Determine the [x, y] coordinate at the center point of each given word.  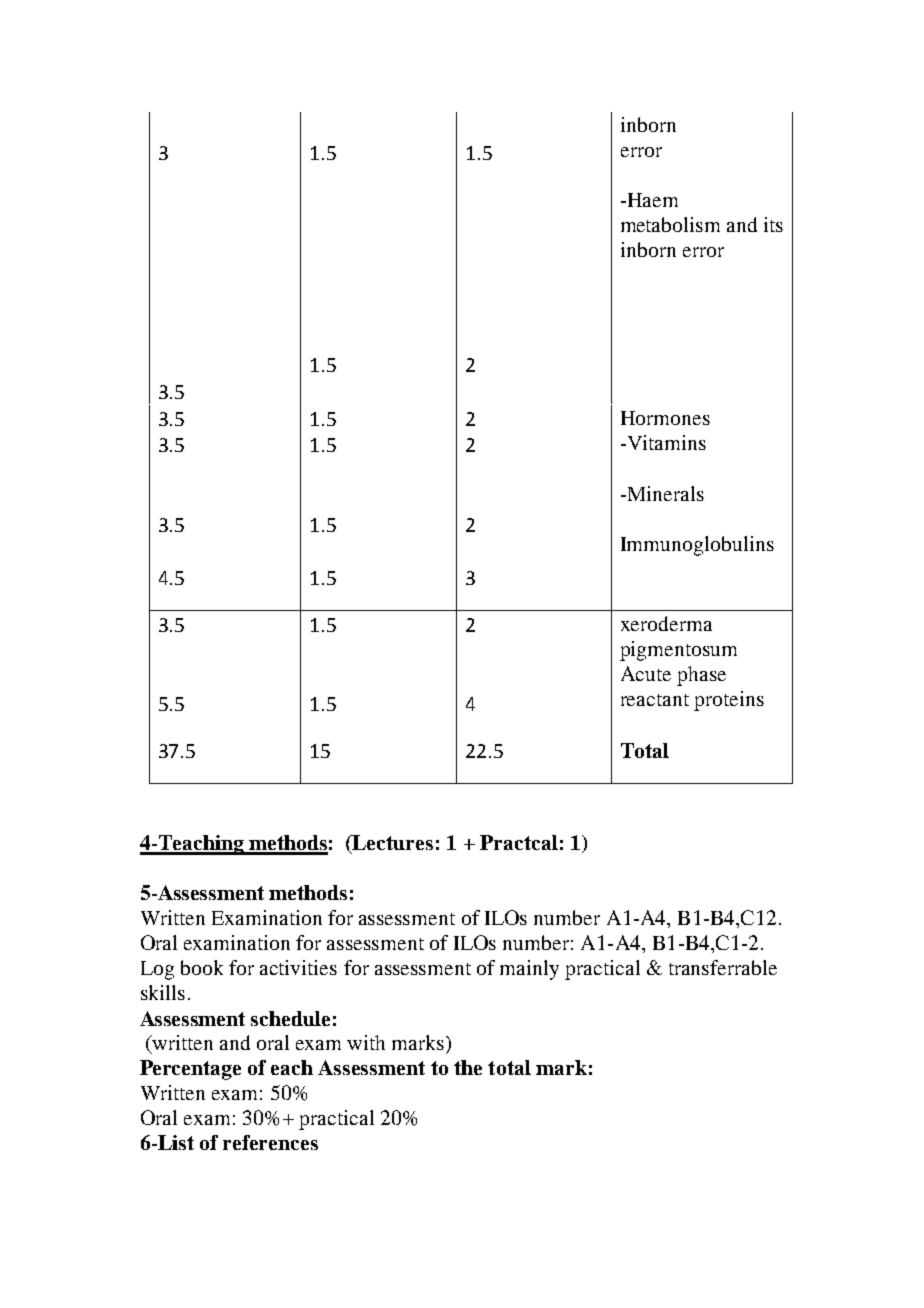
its [773, 224]
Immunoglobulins [697, 546]
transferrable [723, 967]
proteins [729, 701]
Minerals [664, 493]
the [468, 1067]
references [270, 1142]
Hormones [665, 418]
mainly [529, 970]
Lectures [392, 842]
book [202, 967]
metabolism [670, 224]
